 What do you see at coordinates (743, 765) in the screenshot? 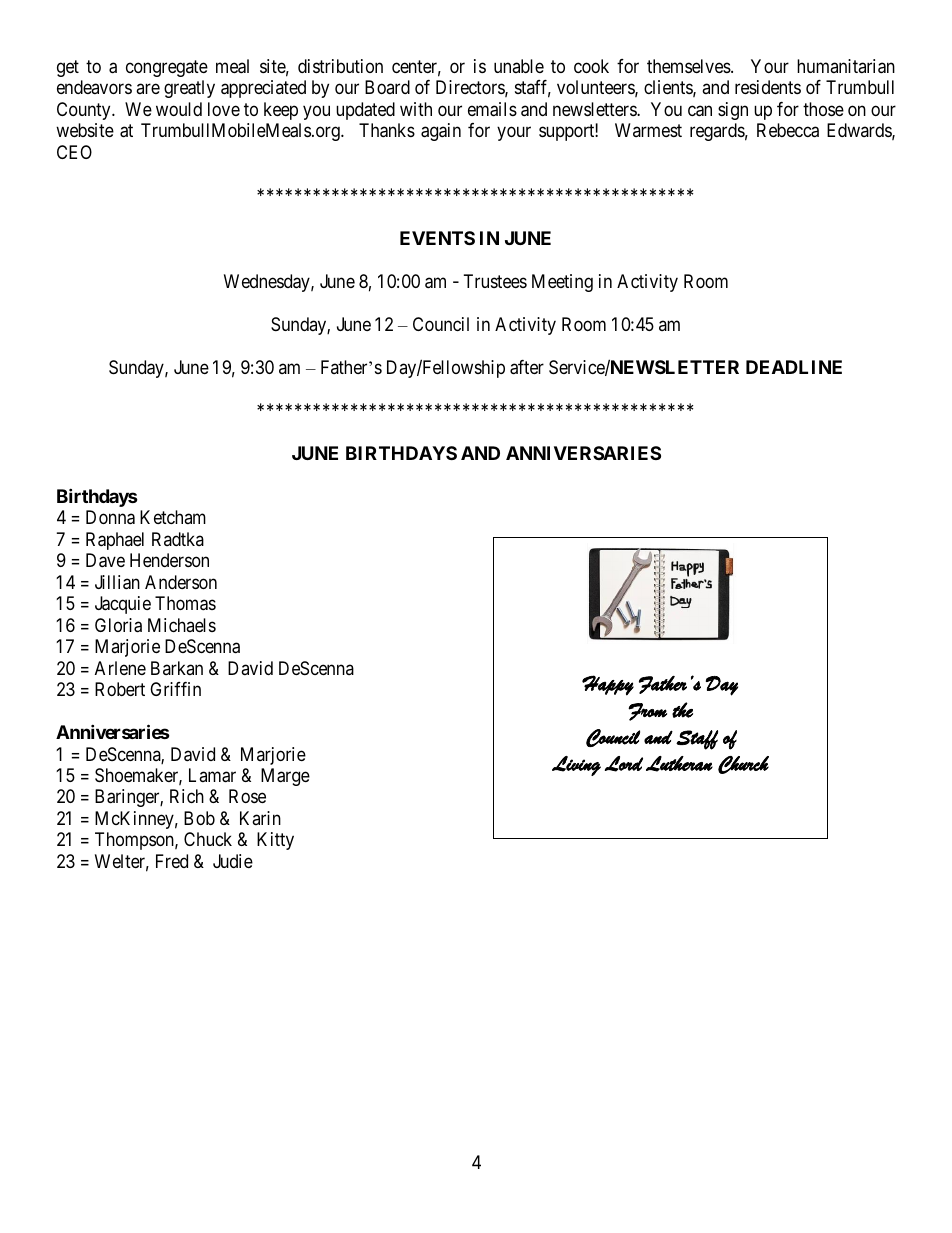
I see `Church` at bounding box center [743, 765].
